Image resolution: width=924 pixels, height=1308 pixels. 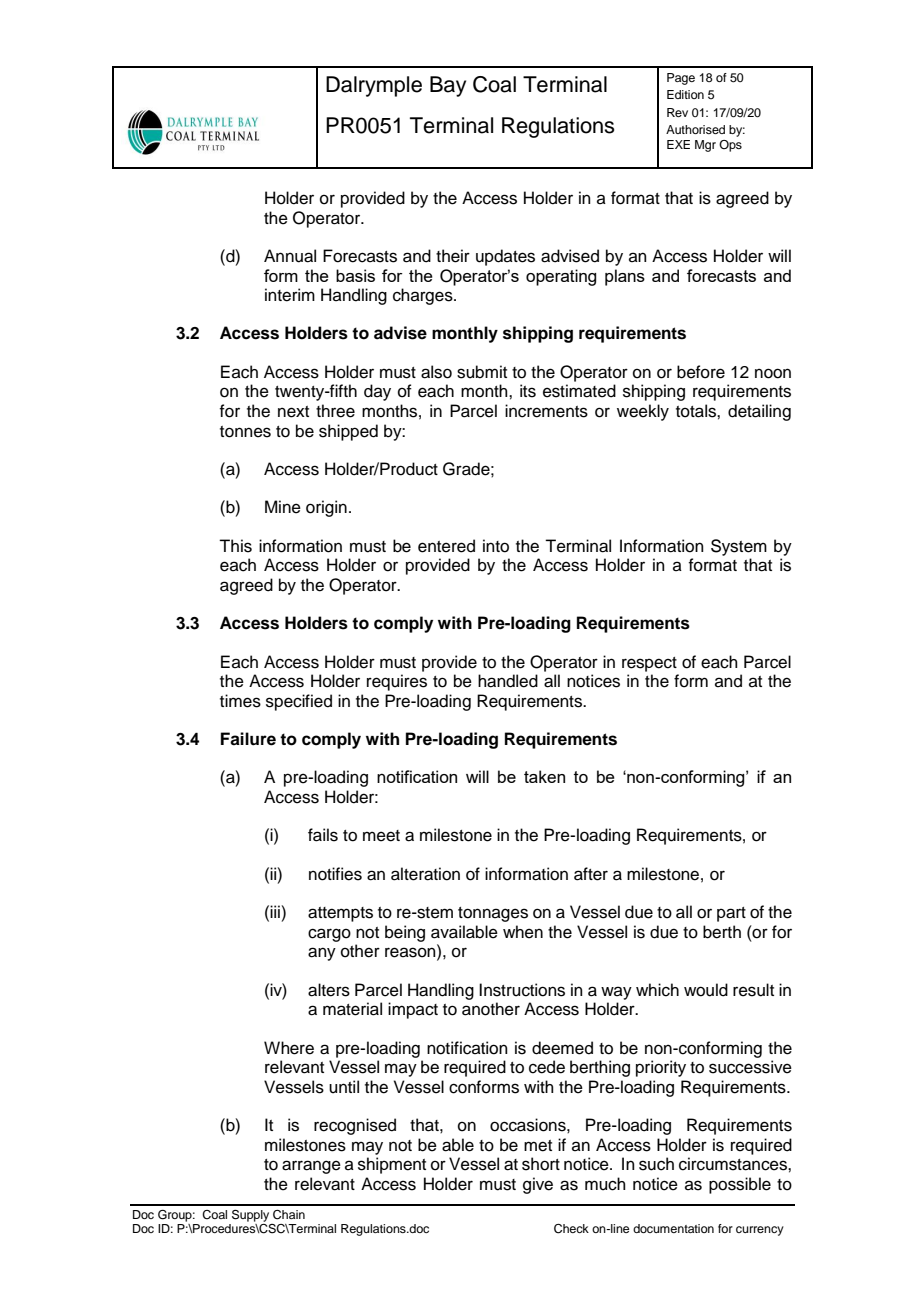 I want to click on its, so click(x=528, y=391).
